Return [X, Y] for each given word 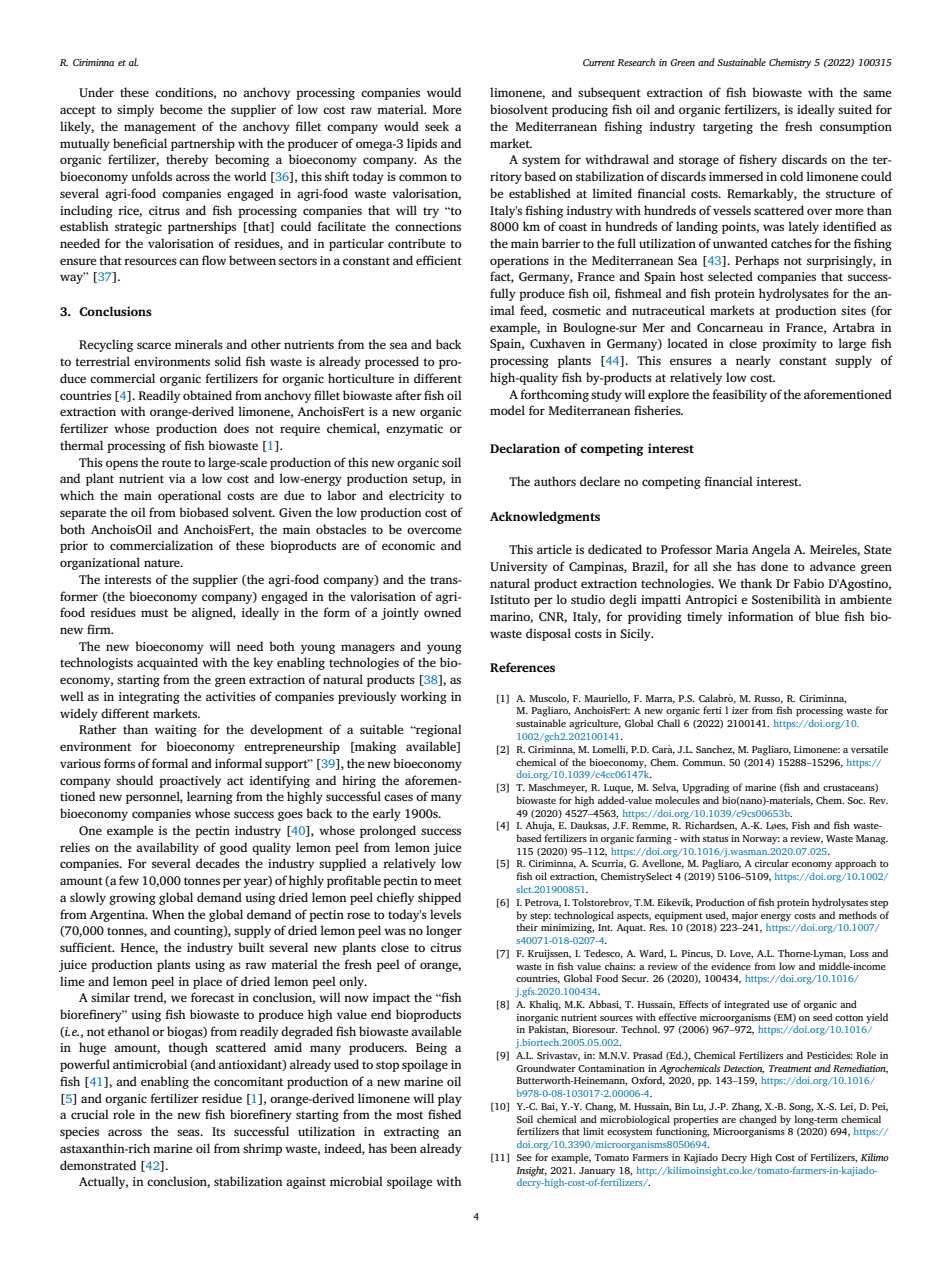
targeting [728, 128]
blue [827, 616]
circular [772, 863]
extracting [411, 1133]
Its [218, 1131]
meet [448, 881]
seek [437, 126]
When [168, 914]
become [181, 109]
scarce [154, 345]
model [507, 410]
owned [442, 612]
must [154, 613]
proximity [789, 345]
